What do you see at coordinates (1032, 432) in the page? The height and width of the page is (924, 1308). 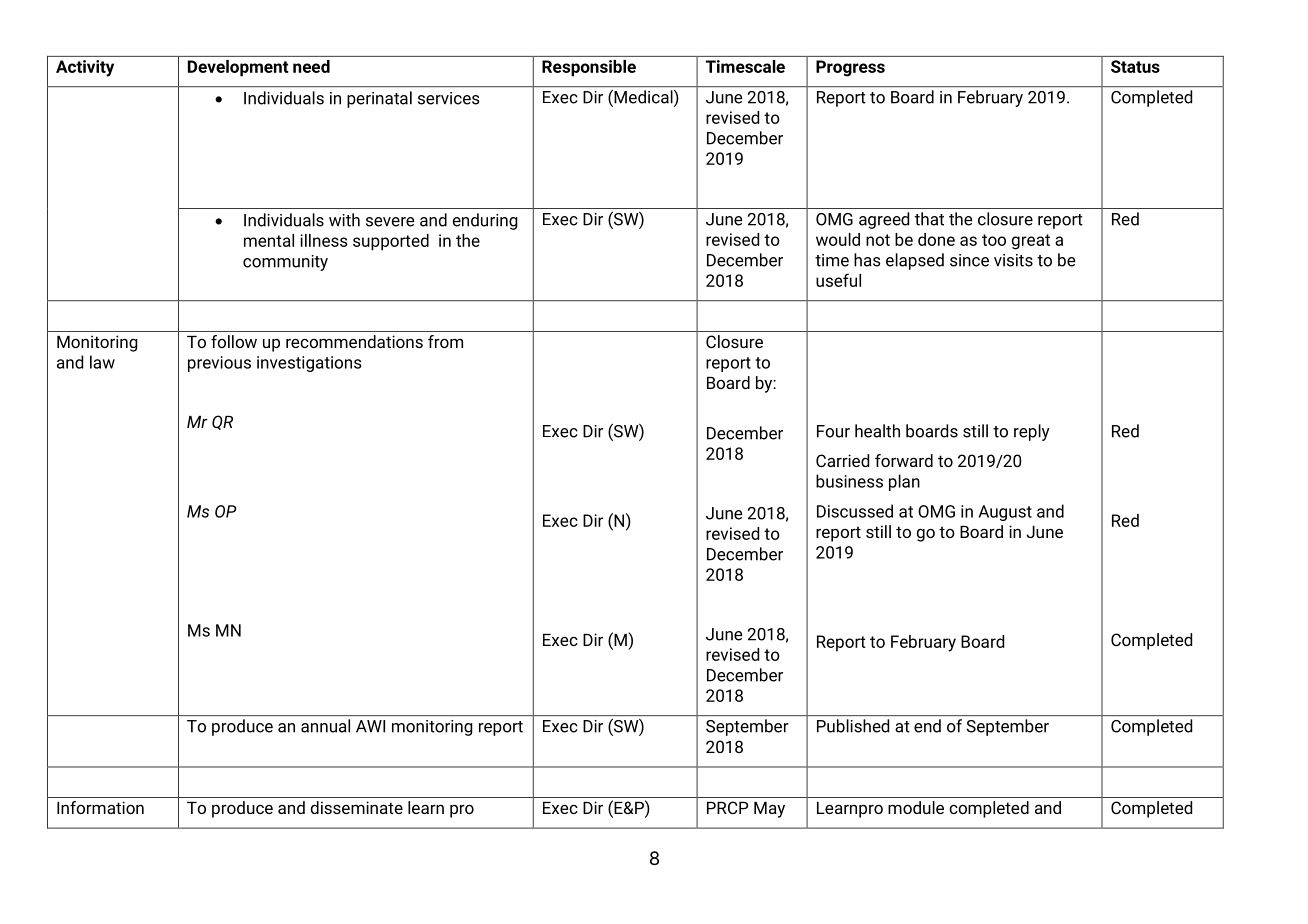 I see `reply` at bounding box center [1032, 432].
